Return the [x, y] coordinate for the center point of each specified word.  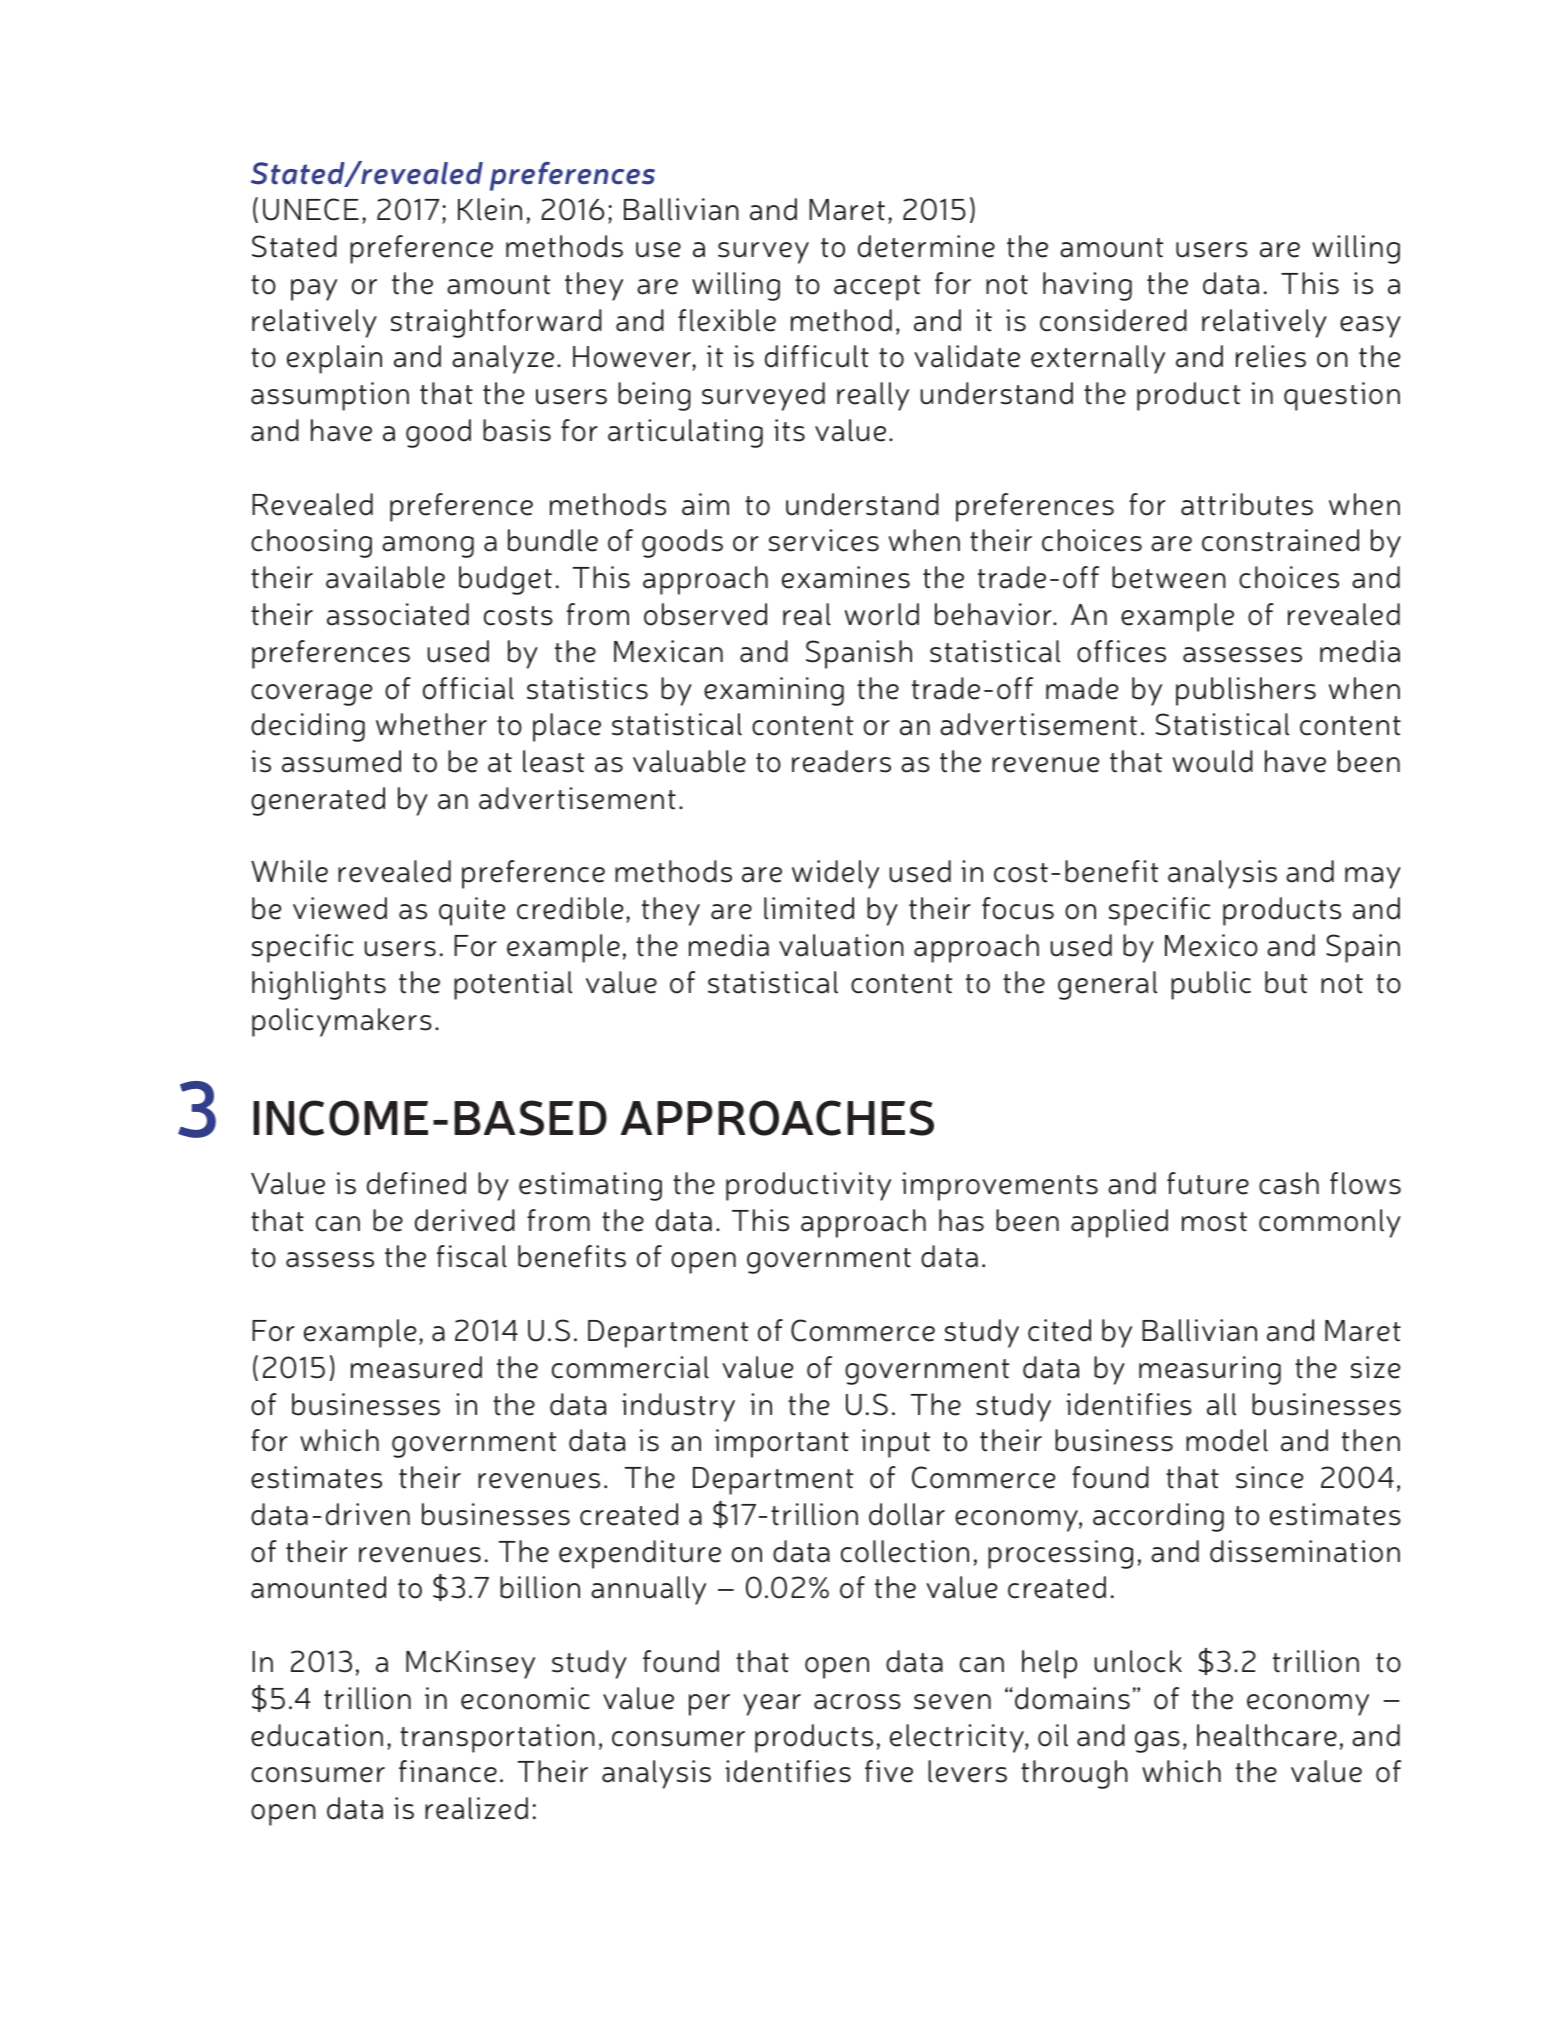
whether [431, 724]
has [961, 1220]
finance [448, 1771]
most [1214, 1222]
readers [841, 761]
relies [1271, 356]
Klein [490, 209]
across [857, 1702]
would [1213, 761]
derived [465, 1220]
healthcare [1267, 1735]
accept [877, 288]
